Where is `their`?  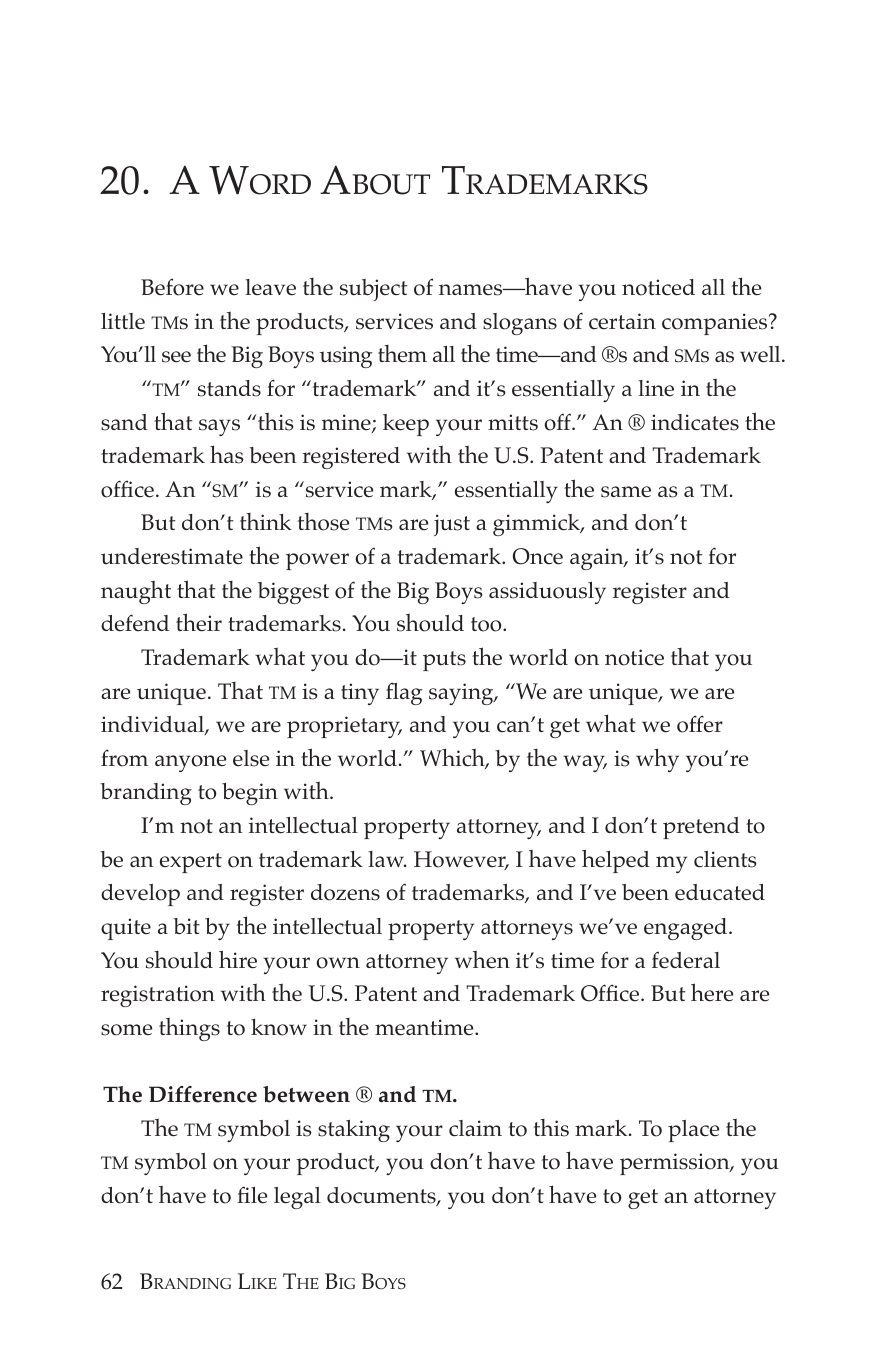 their is located at coordinates (199, 622).
